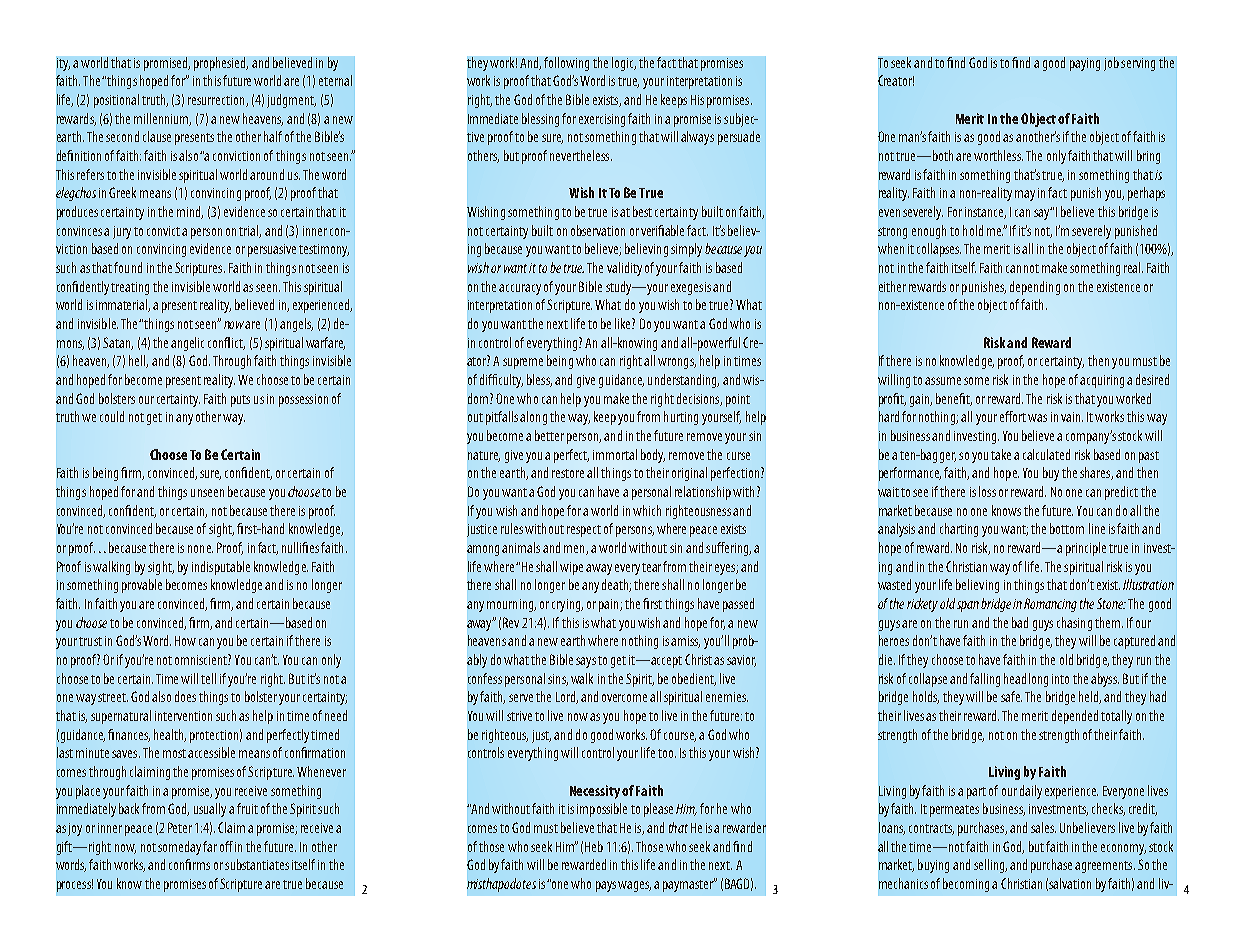 The height and width of the page is (952, 1233). Describe the element at coordinates (208, 678) in the page. I see `tell` at that location.
